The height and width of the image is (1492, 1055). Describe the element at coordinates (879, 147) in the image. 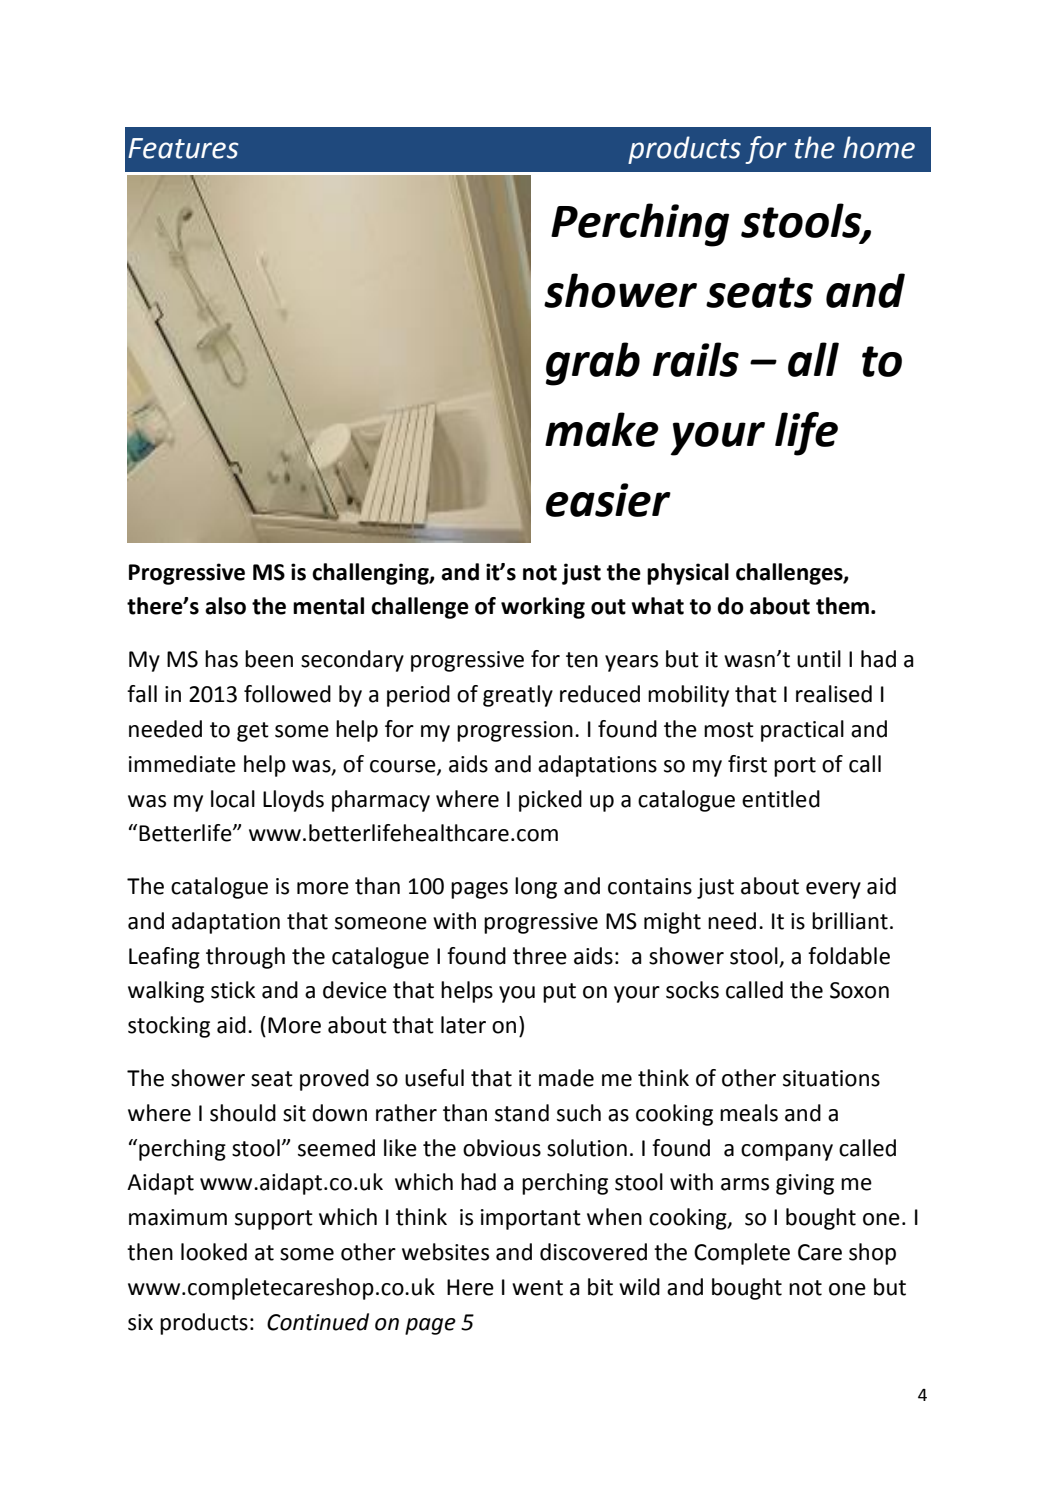

I see `home` at that location.
